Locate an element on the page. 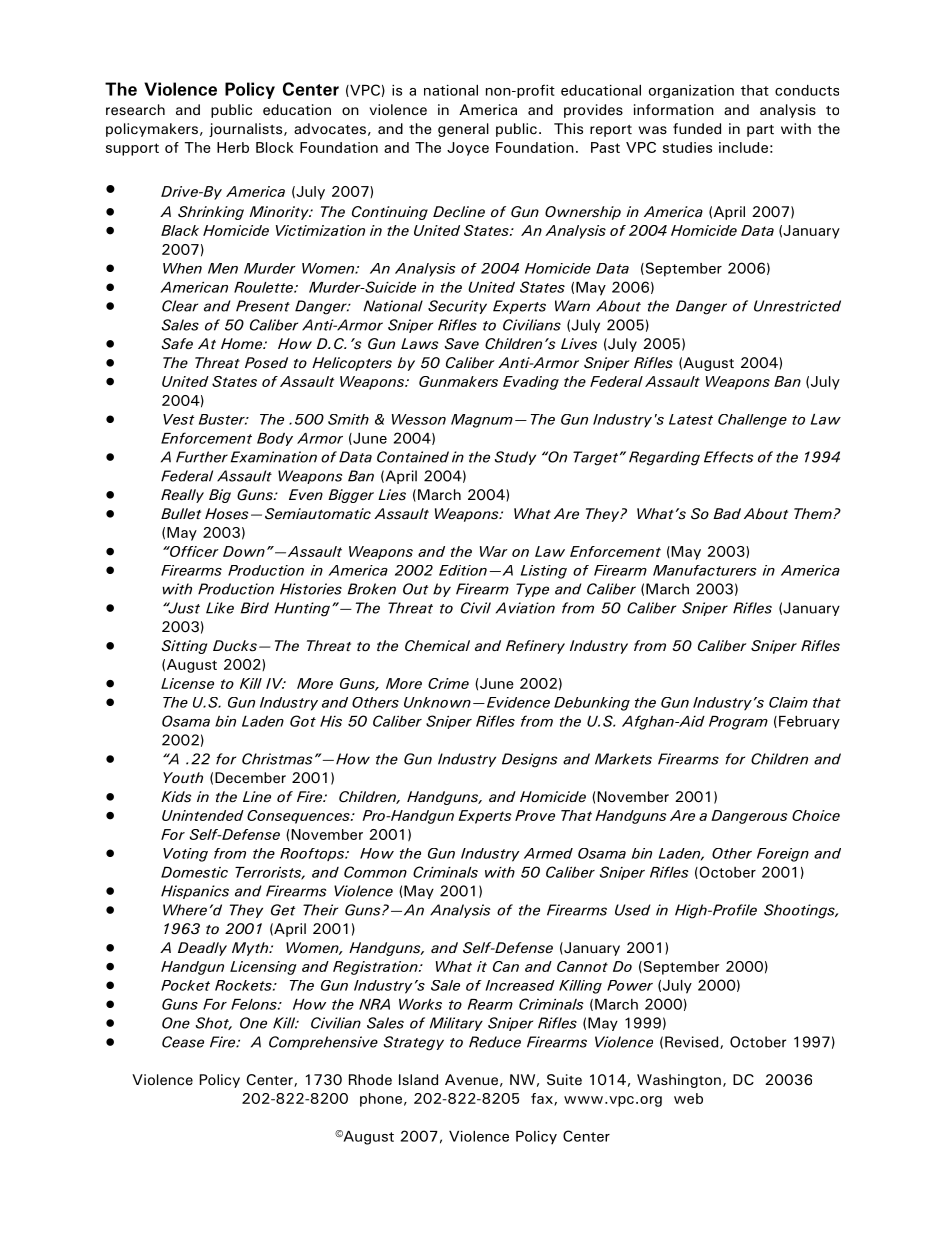 The image size is (952, 1233). general is located at coordinates (463, 130).
